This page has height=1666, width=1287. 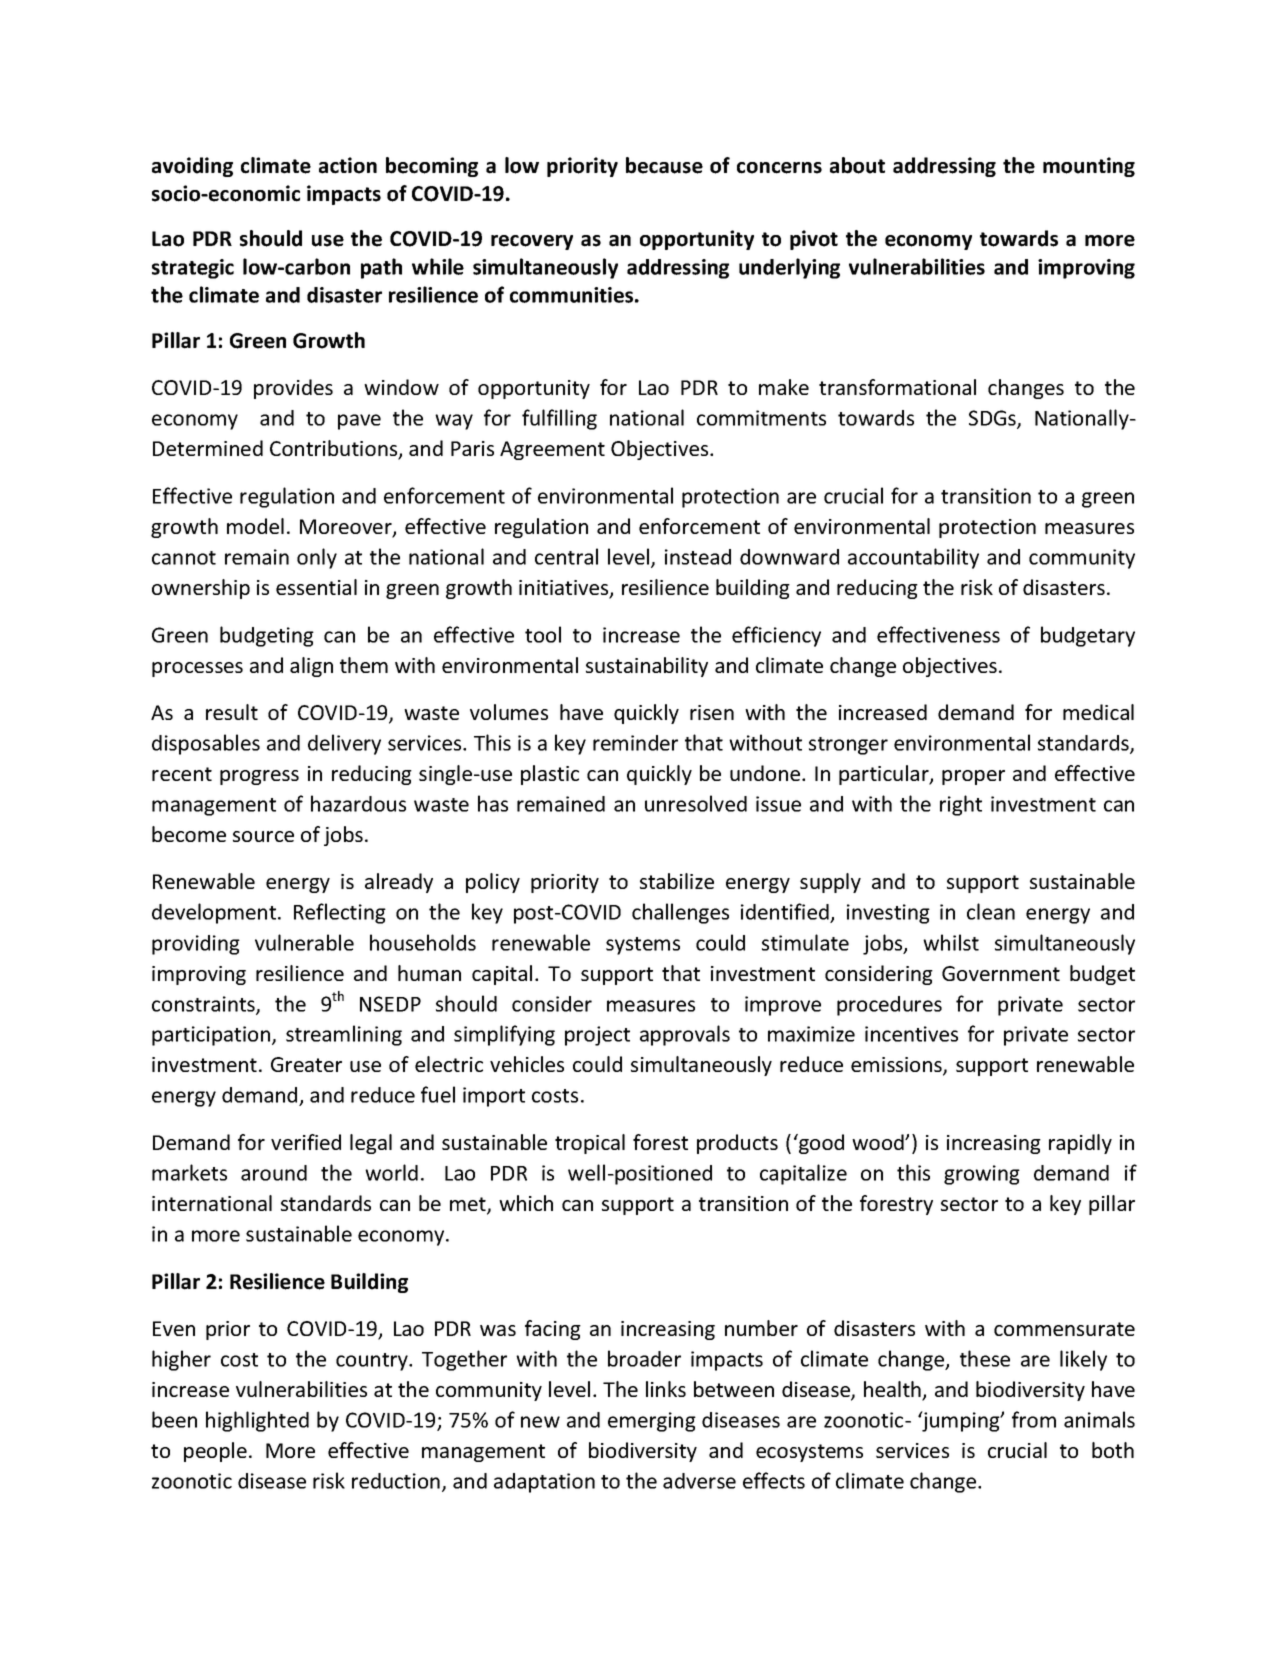 I want to click on because, so click(x=664, y=165).
